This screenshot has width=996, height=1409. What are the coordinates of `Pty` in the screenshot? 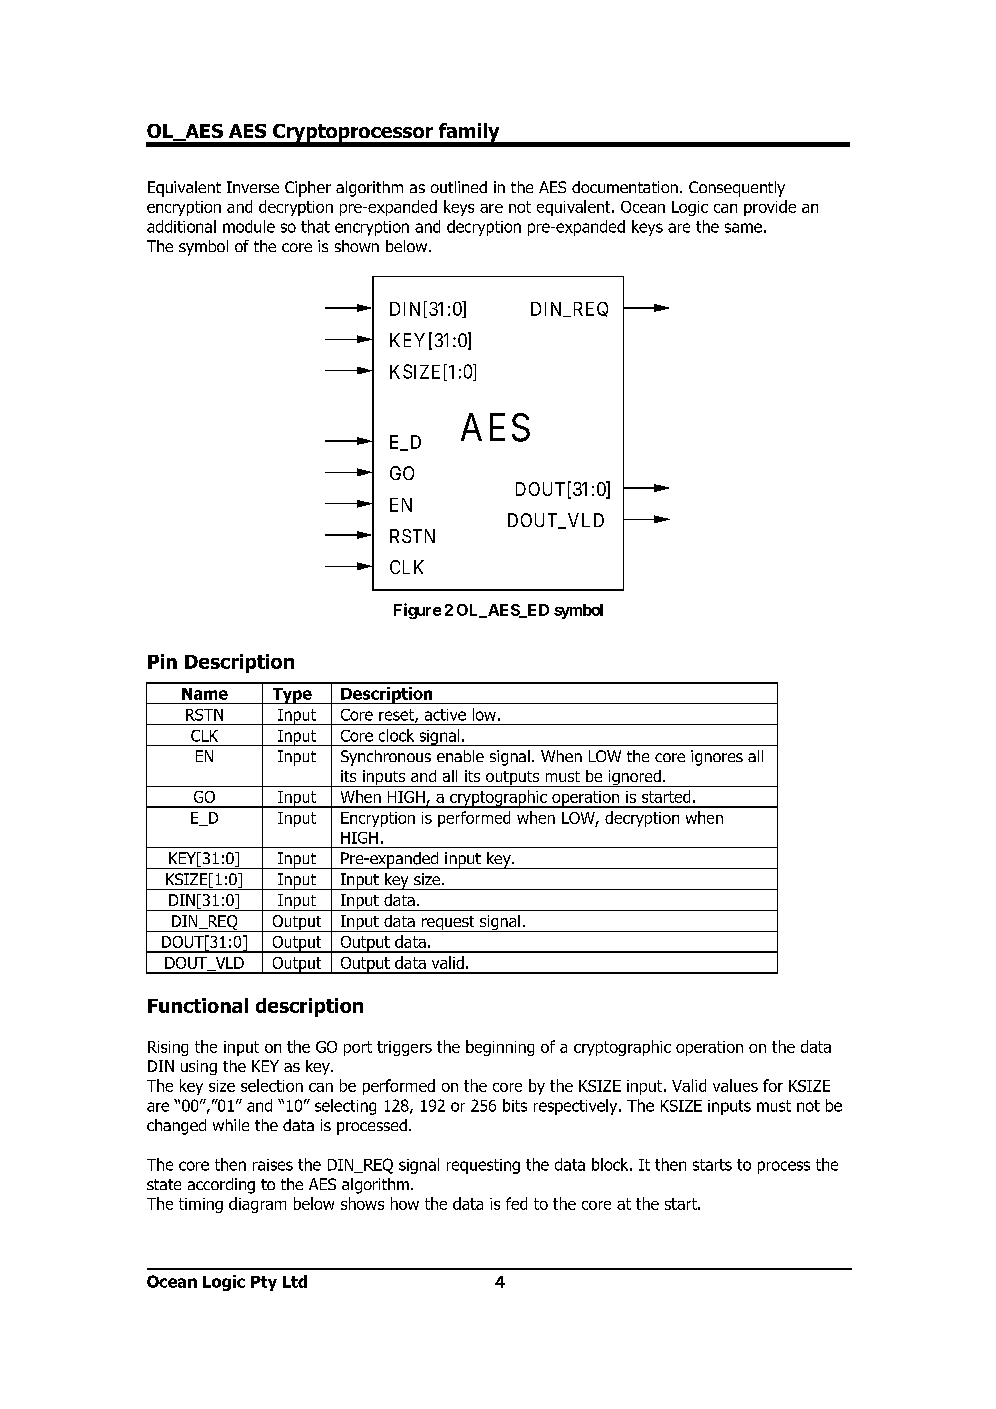 It's located at (264, 1283).
